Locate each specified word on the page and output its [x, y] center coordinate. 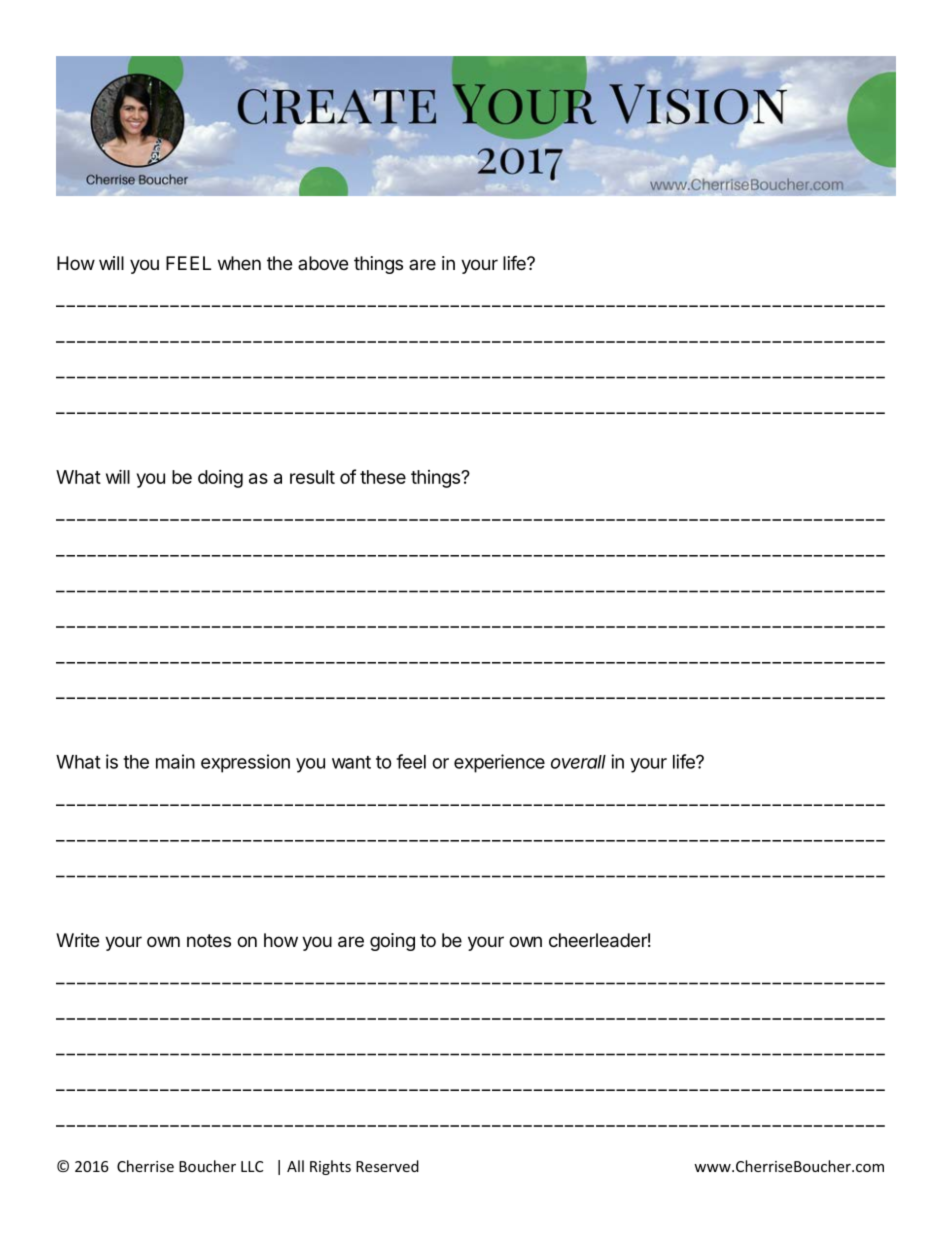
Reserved [387, 1166]
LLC [252, 1166]
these [383, 477]
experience [499, 763]
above [323, 263]
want [351, 762]
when [239, 263]
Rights [330, 1167]
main [175, 761]
